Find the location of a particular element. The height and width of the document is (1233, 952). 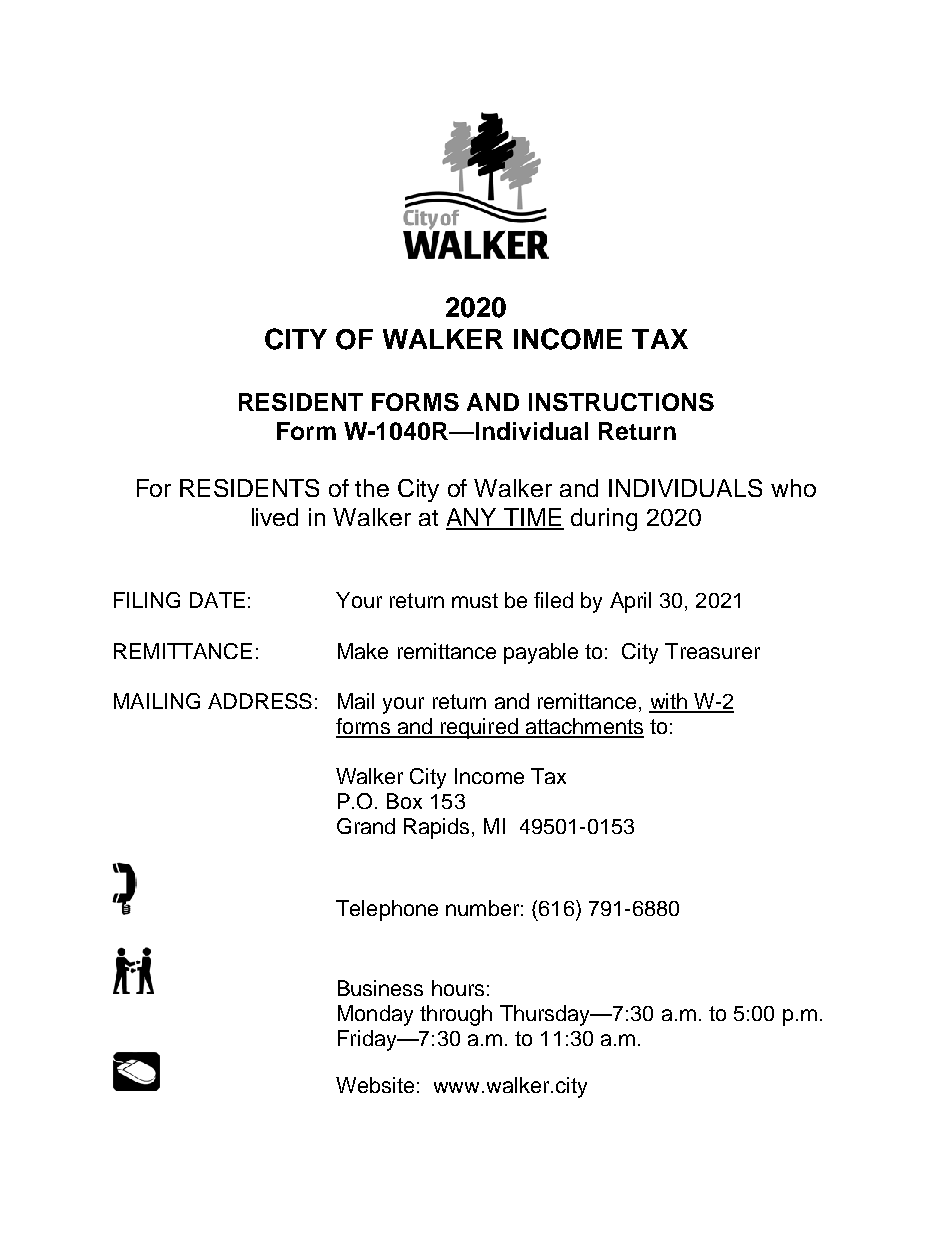

number is located at coordinates (482, 908).
